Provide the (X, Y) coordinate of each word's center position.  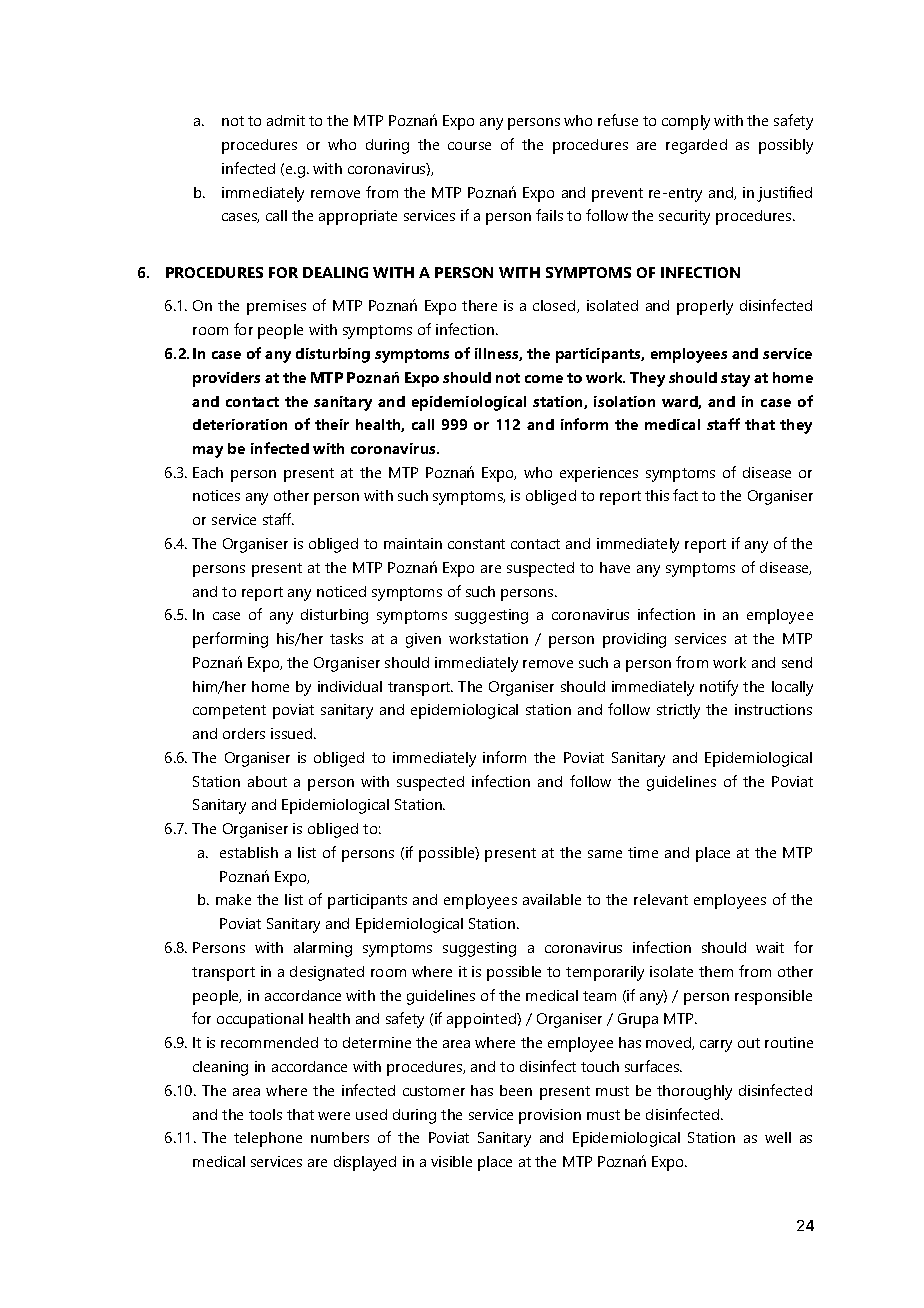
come (544, 379)
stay (735, 380)
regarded (696, 146)
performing (230, 640)
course (469, 146)
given (423, 640)
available (552, 899)
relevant (661, 899)
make (233, 899)
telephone (268, 1139)
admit (286, 120)
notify (719, 688)
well (778, 1137)
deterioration (240, 424)
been (516, 1090)
